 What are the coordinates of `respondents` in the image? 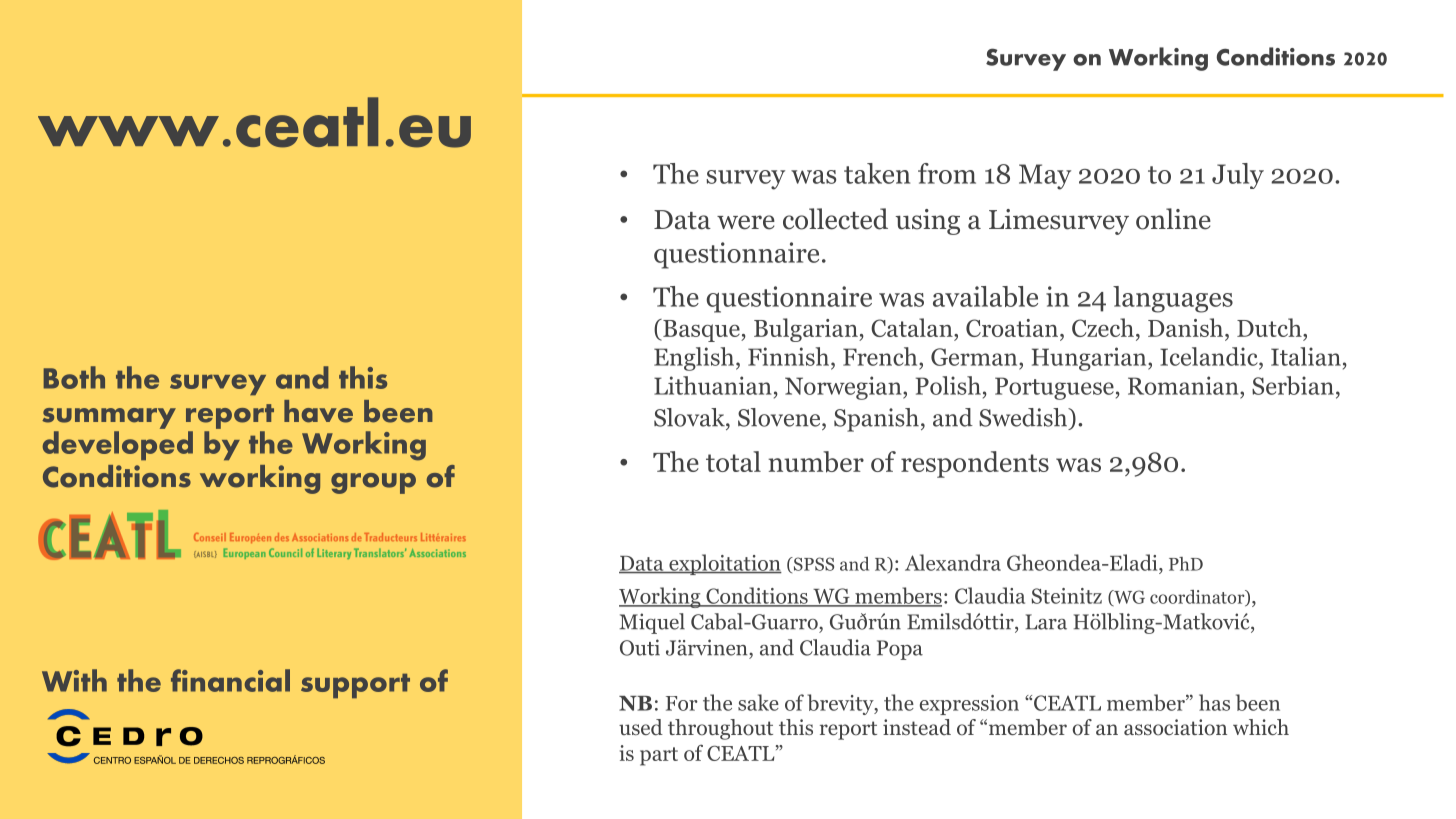 It's located at (975, 464).
